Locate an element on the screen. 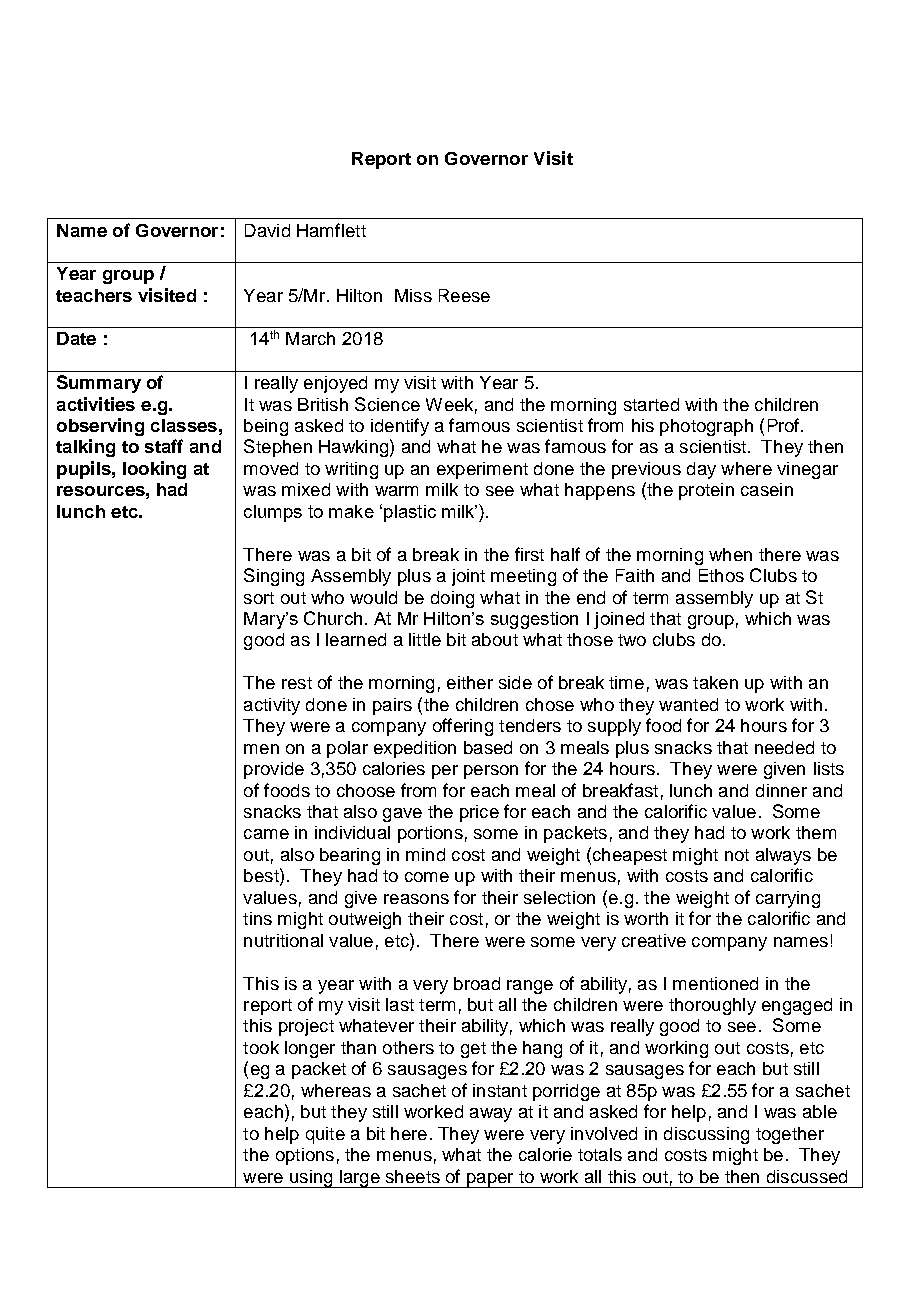  tins is located at coordinates (257, 918).
